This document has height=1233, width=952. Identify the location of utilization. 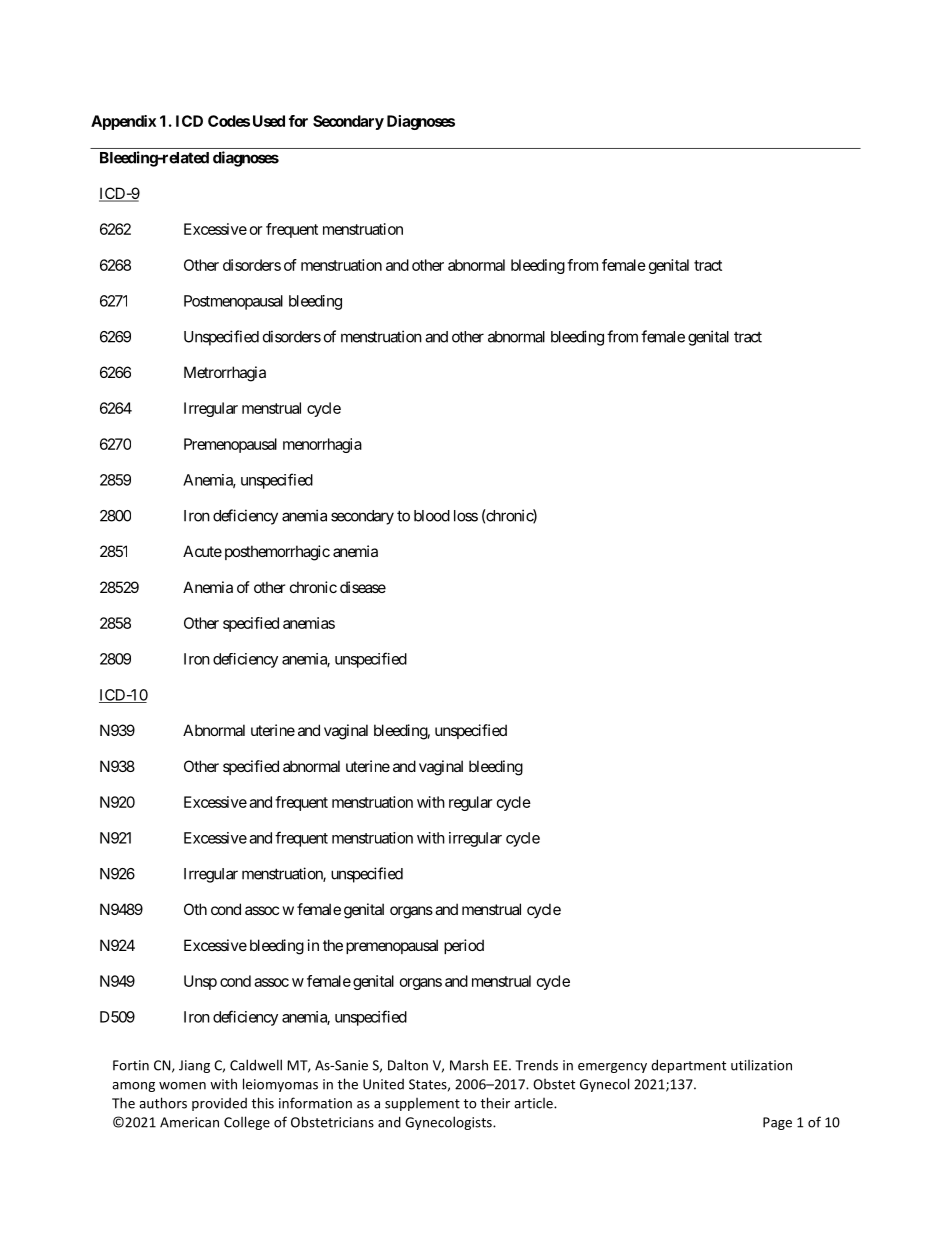
(761, 1065).
